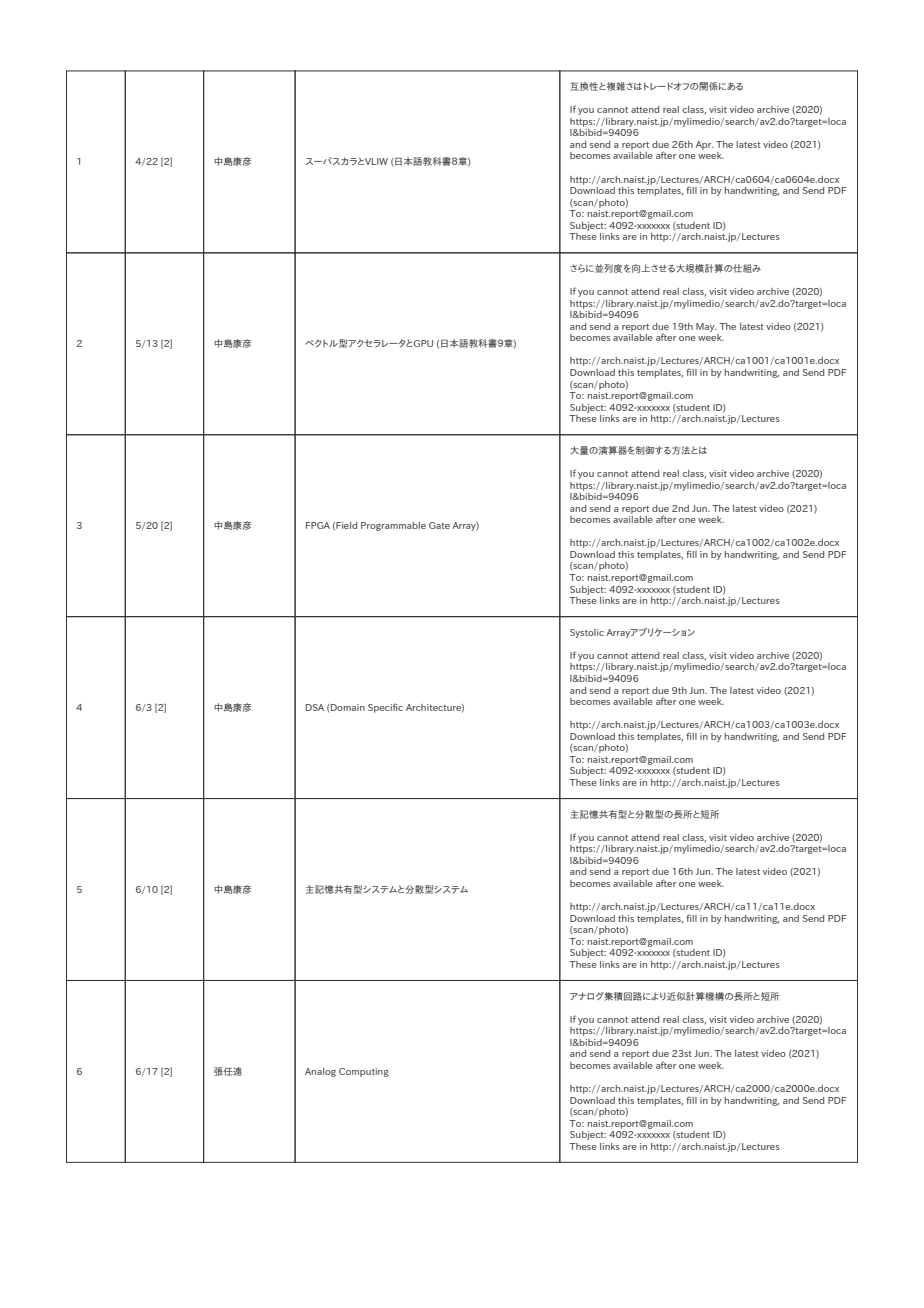 The width and height of the screenshot is (924, 1308). Describe the element at coordinates (393, 526) in the screenshot. I see `Programmable` at that location.
